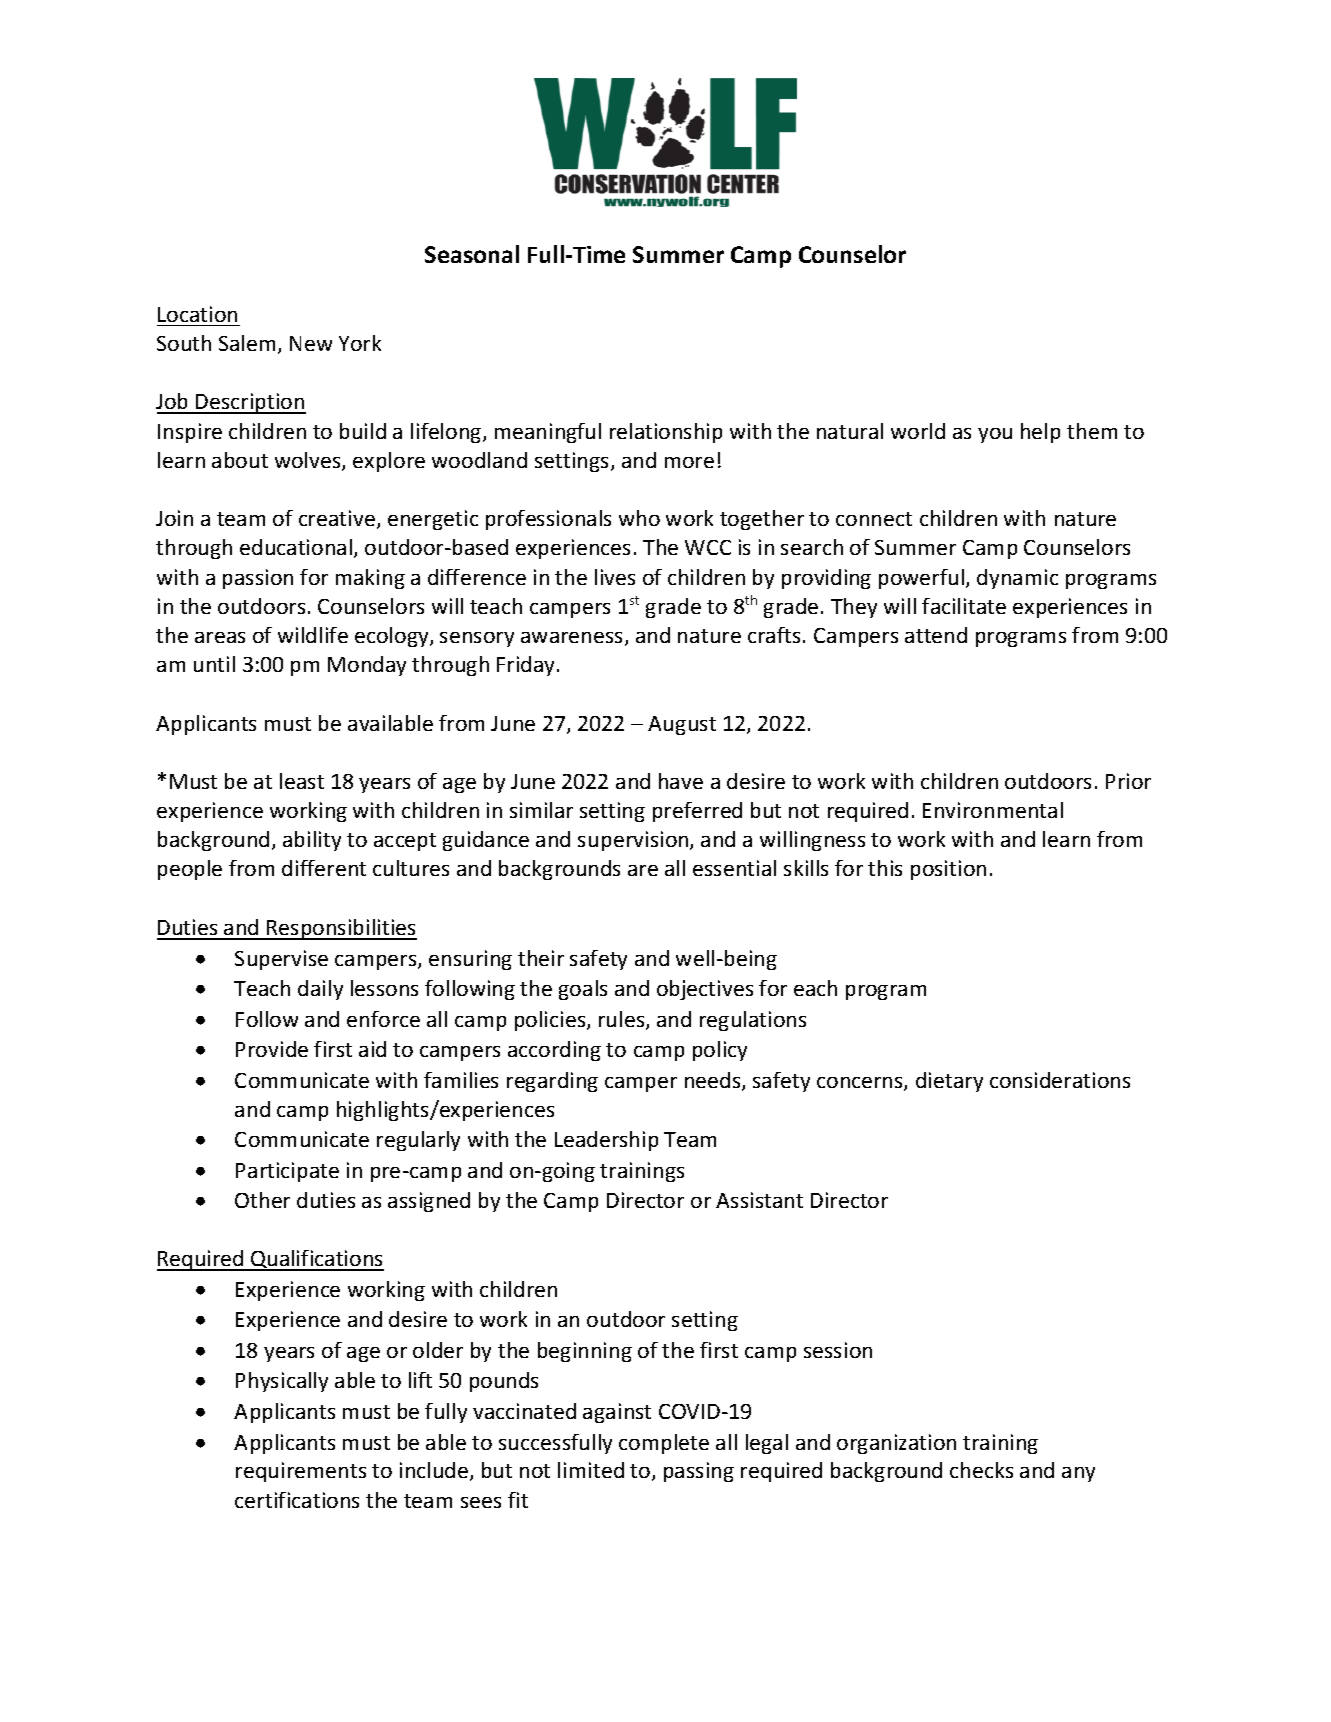 This image has height=1722, width=1331. What do you see at coordinates (615, 577) in the image?
I see `lives` at bounding box center [615, 577].
